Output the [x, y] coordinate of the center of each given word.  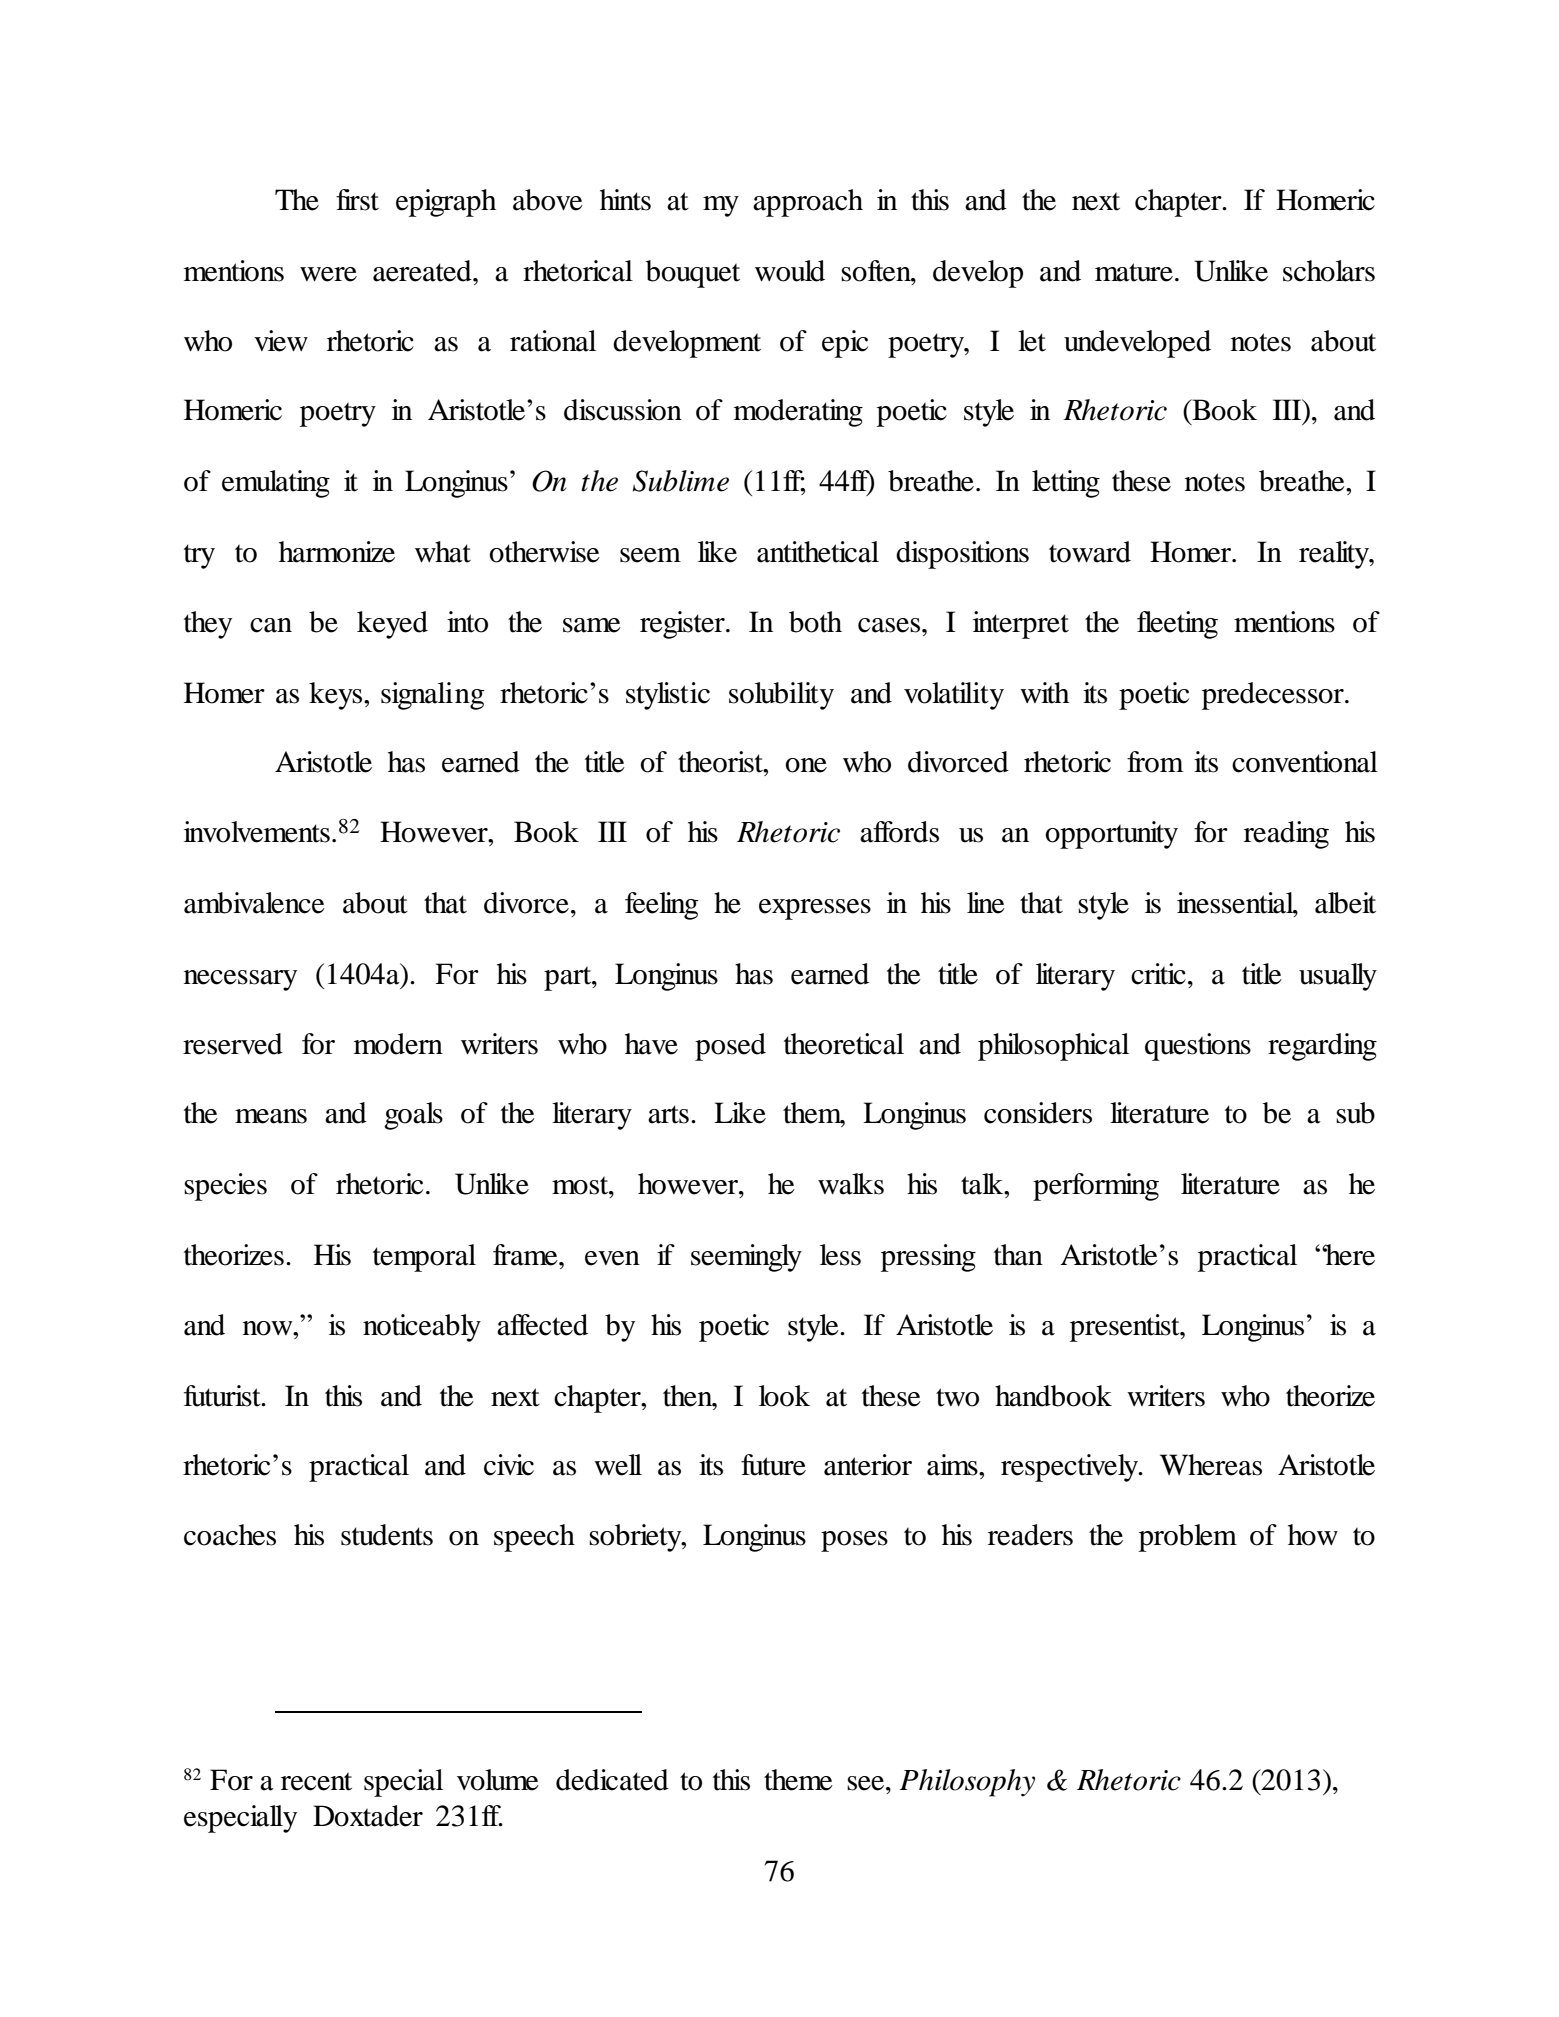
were [328, 274]
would [790, 271]
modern [398, 1044]
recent [316, 1781]
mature [1134, 272]
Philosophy [967, 1783]
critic [1158, 974]
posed [730, 1047]
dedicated [612, 1780]
